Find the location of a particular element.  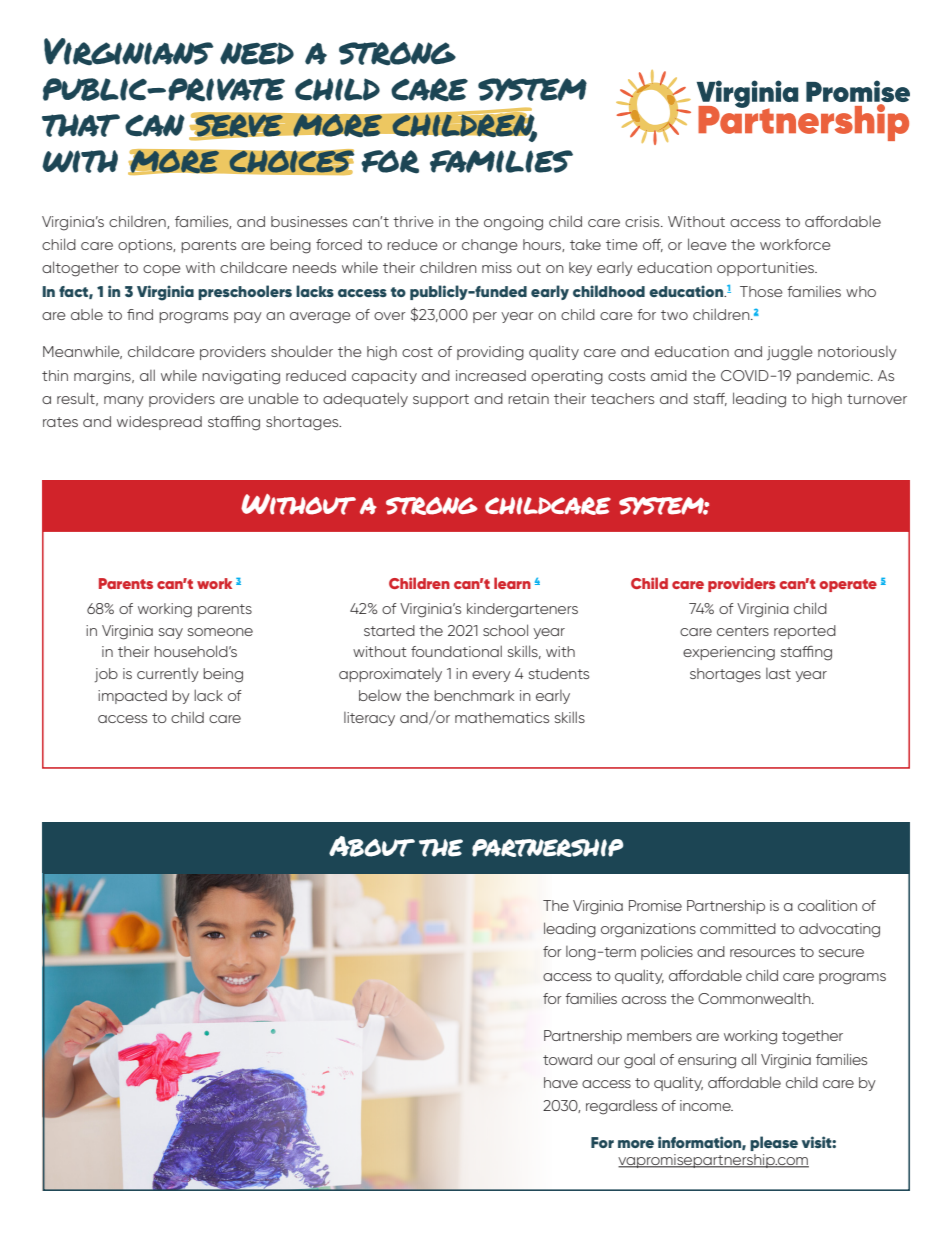

foundational is located at coordinates (456, 651).
